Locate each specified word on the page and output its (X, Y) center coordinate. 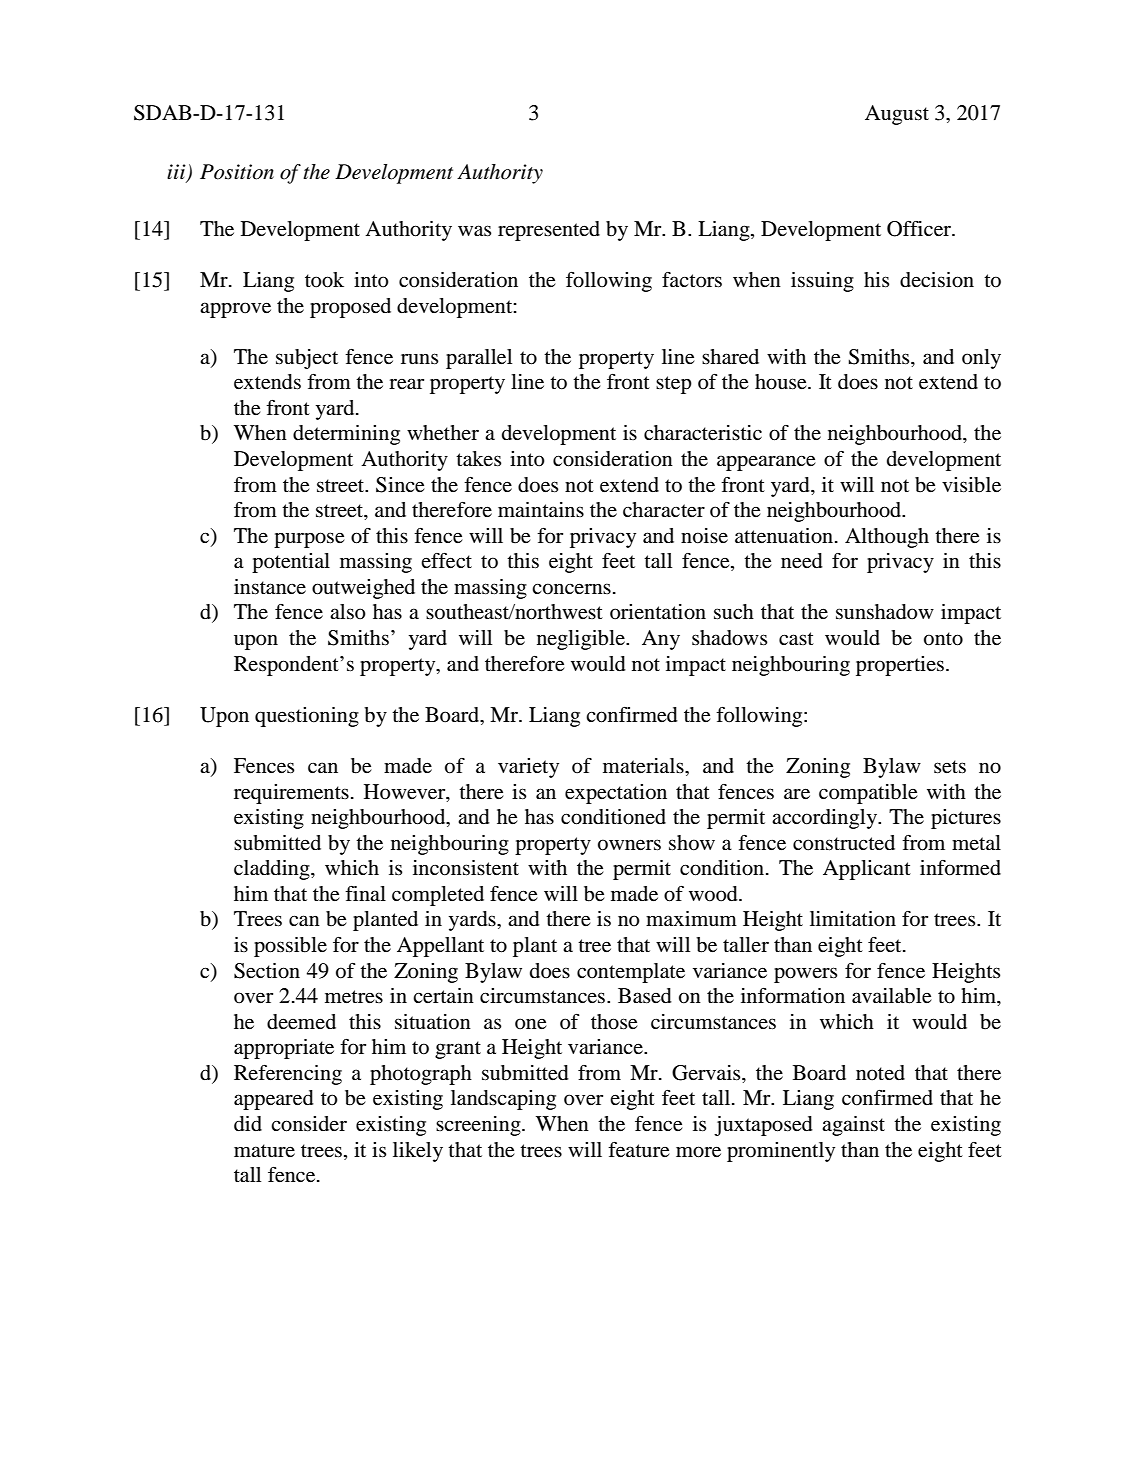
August (897, 115)
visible (971, 485)
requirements (291, 794)
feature (639, 1150)
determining (346, 435)
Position (237, 172)
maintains (541, 509)
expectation (616, 794)
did (248, 1124)
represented (549, 231)
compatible (868, 794)
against (853, 1126)
